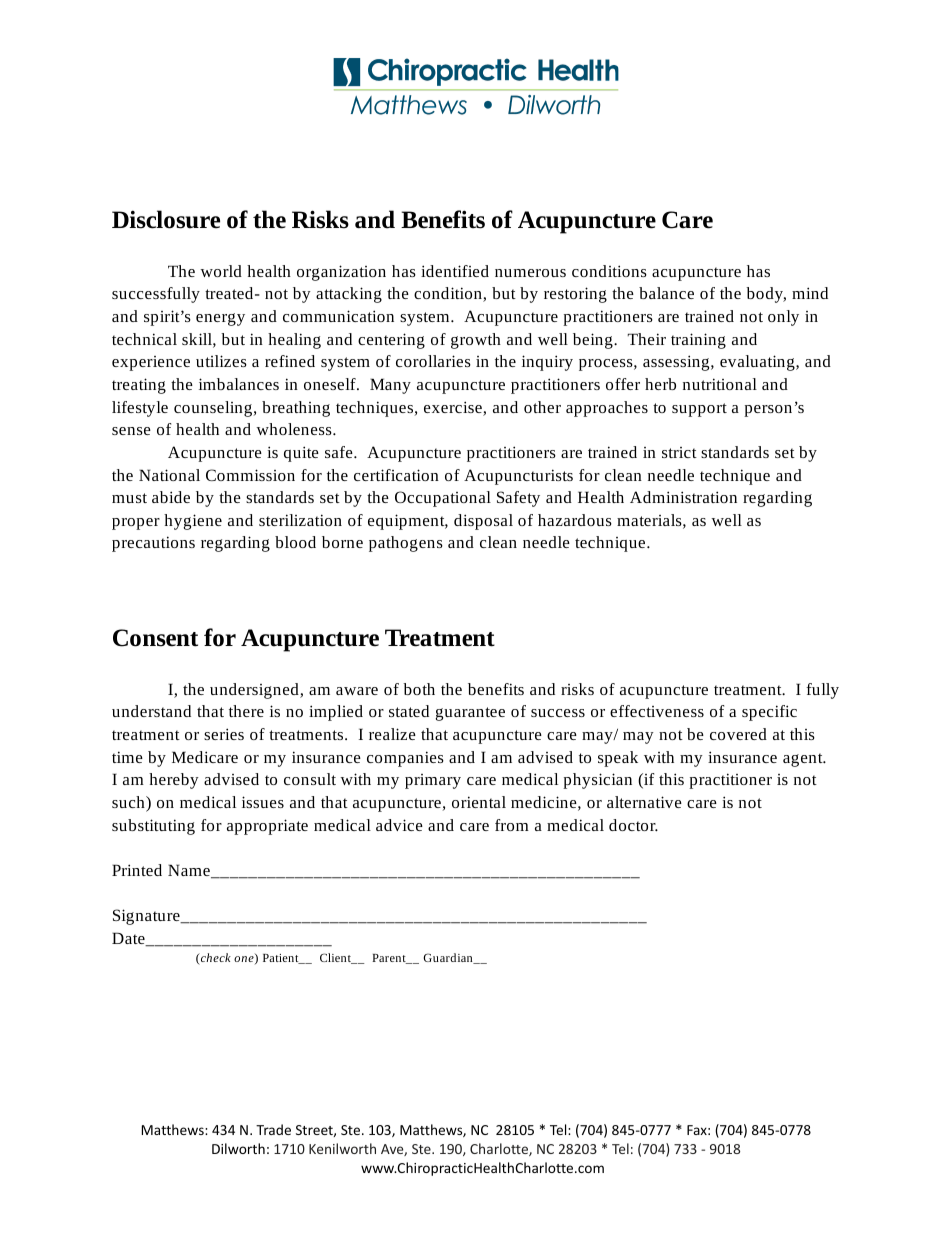 Image resolution: width=952 pixels, height=1233 pixels. I want to click on mind, so click(810, 293).
